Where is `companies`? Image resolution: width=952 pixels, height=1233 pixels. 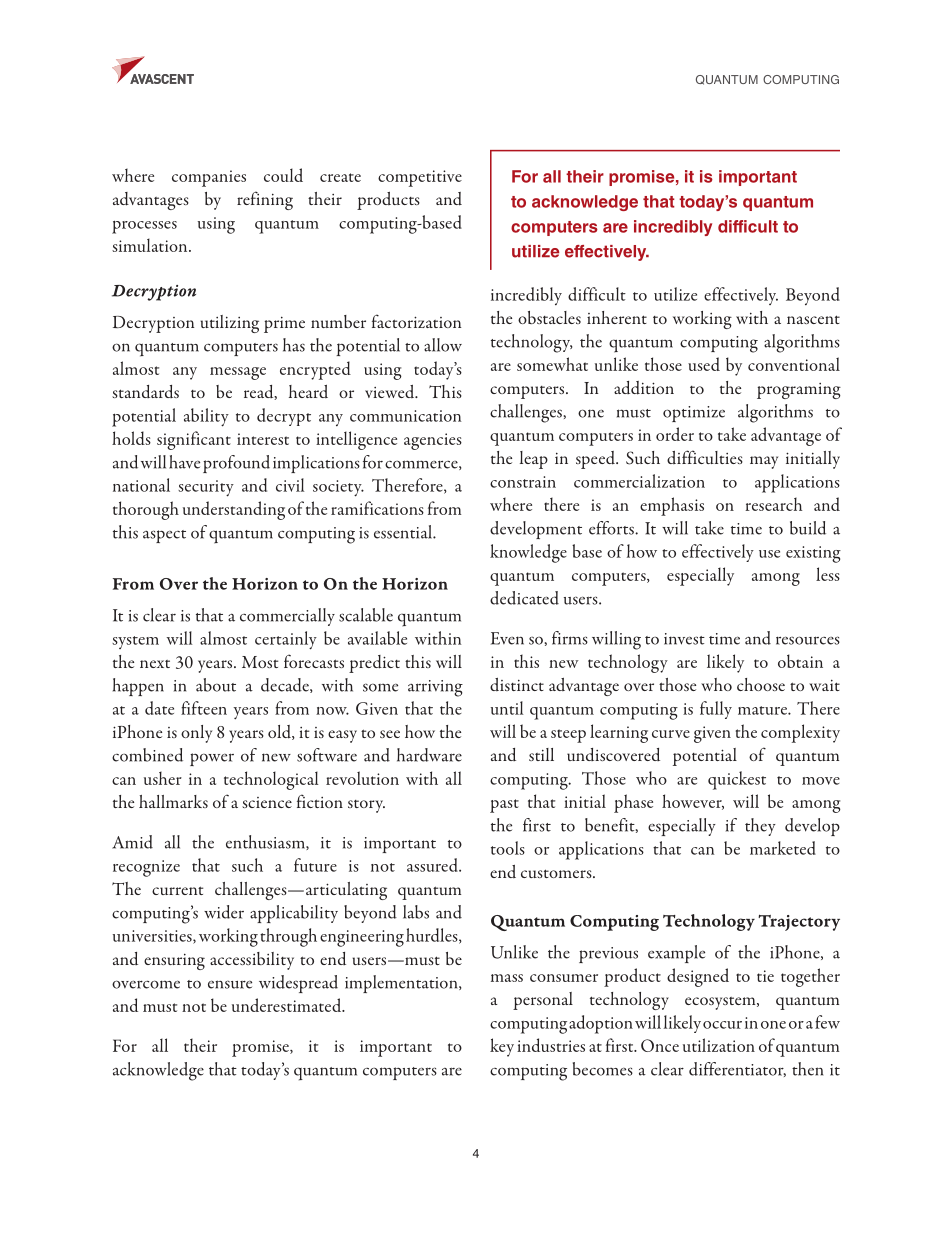
companies is located at coordinates (209, 178).
